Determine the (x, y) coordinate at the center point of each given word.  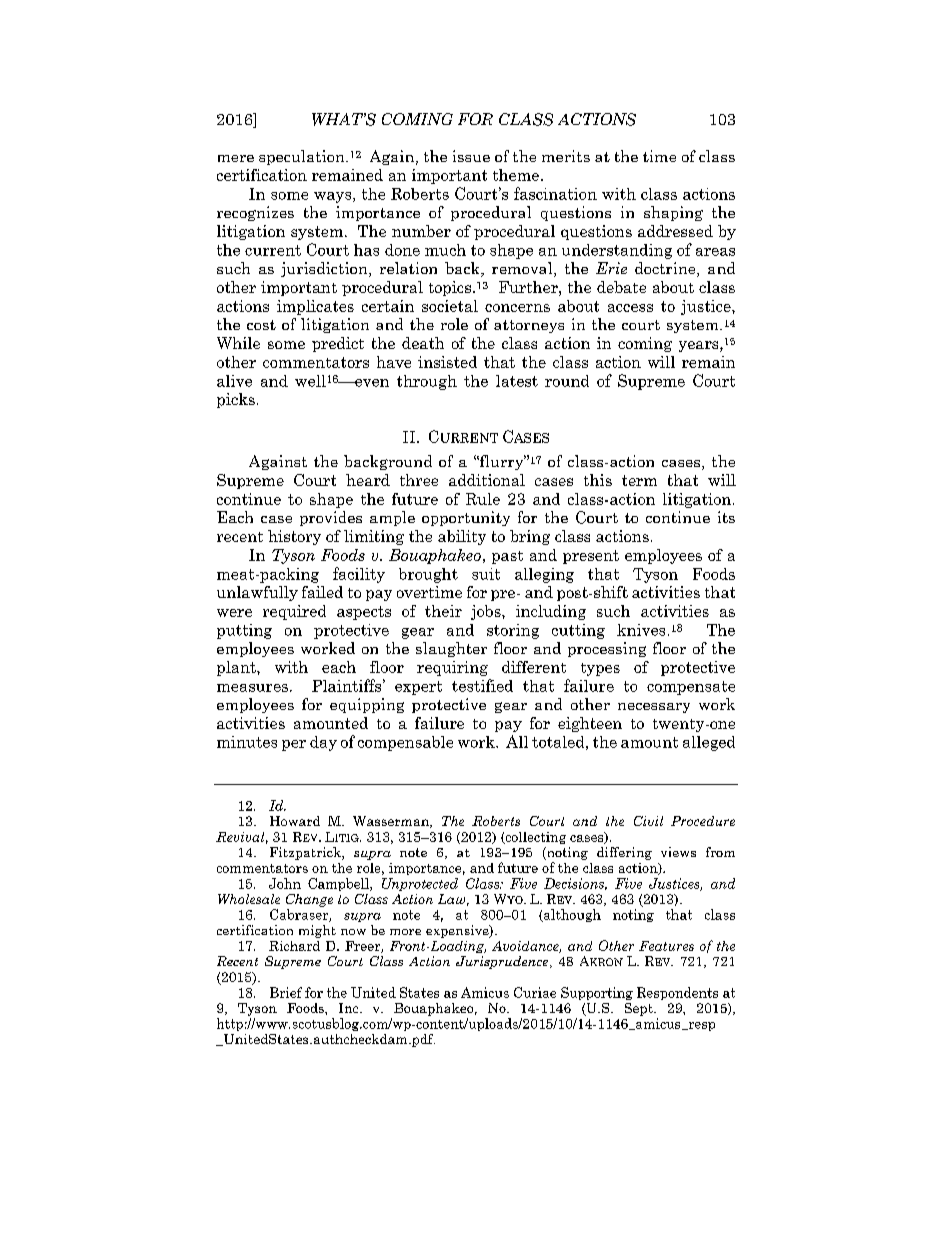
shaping (673, 213)
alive (234, 381)
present (591, 557)
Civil (648, 821)
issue (471, 156)
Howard (295, 821)
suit (486, 574)
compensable (405, 743)
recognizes (255, 213)
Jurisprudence (503, 962)
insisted (447, 362)
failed (322, 592)
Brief (286, 992)
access (630, 308)
